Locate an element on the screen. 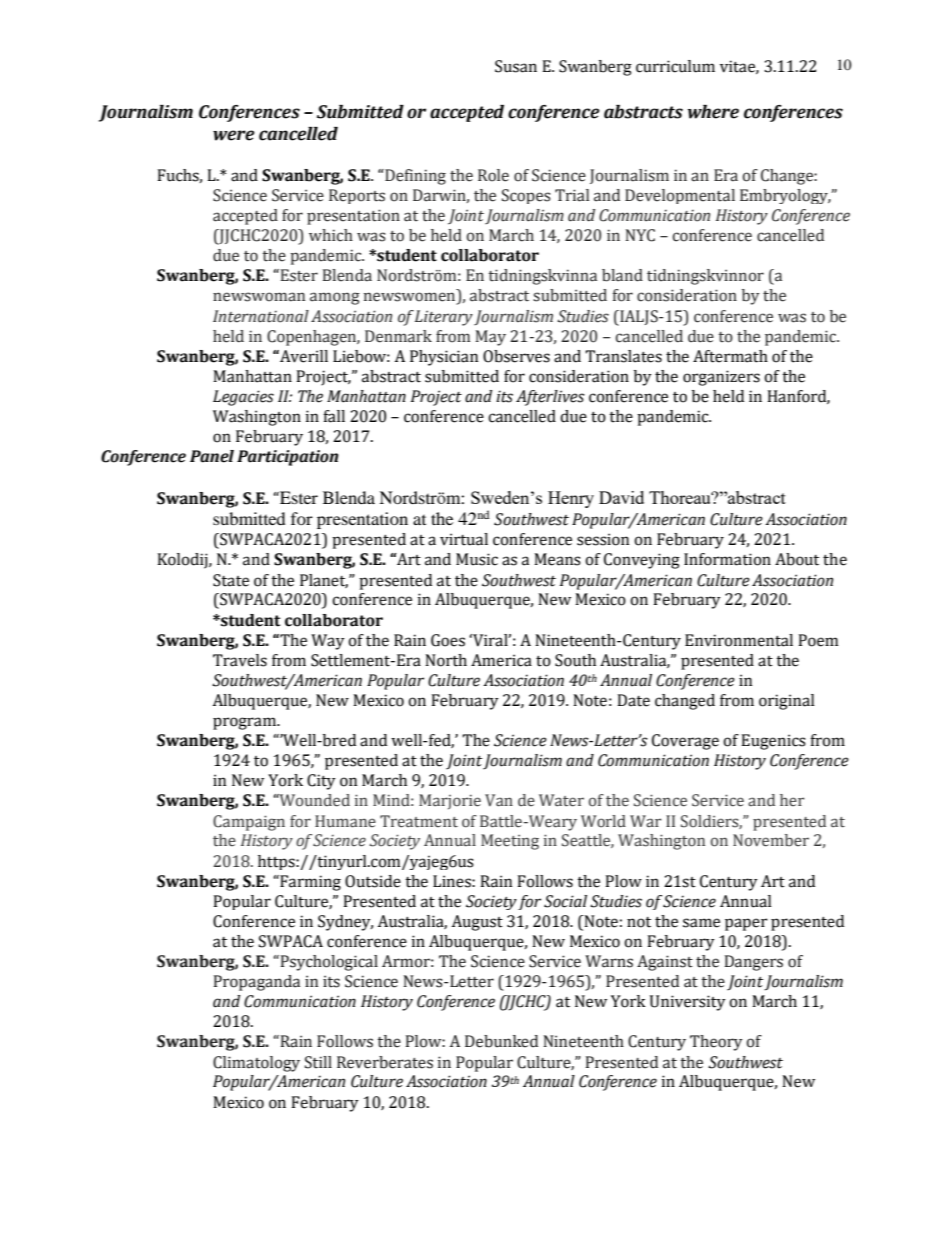 Image resolution: width=952 pixels, height=1233 pixels. Climatology is located at coordinates (256, 1064).
